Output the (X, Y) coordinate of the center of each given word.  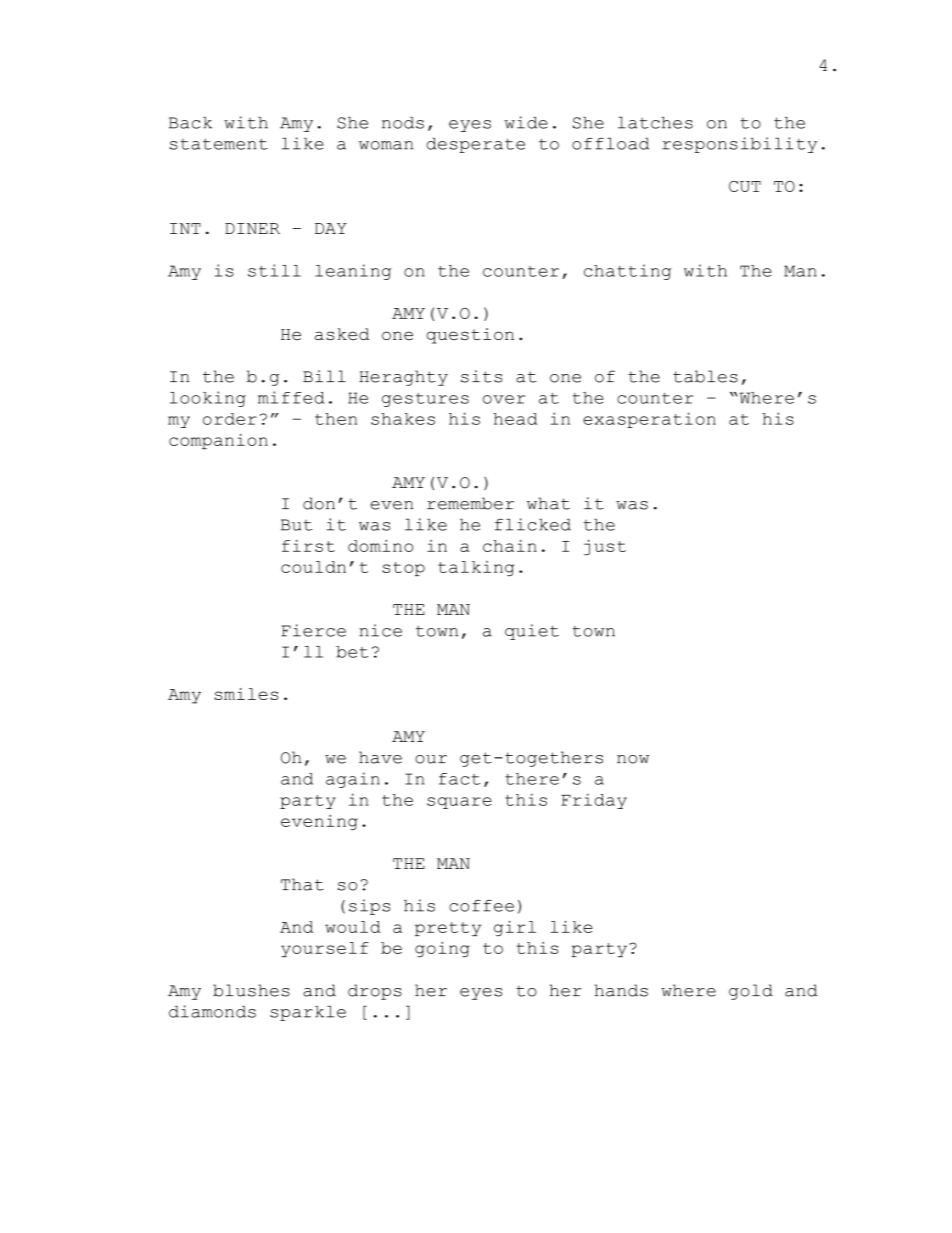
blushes (251, 990)
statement (219, 144)
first (308, 546)
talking (476, 568)
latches (655, 122)
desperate (475, 145)
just (605, 547)
